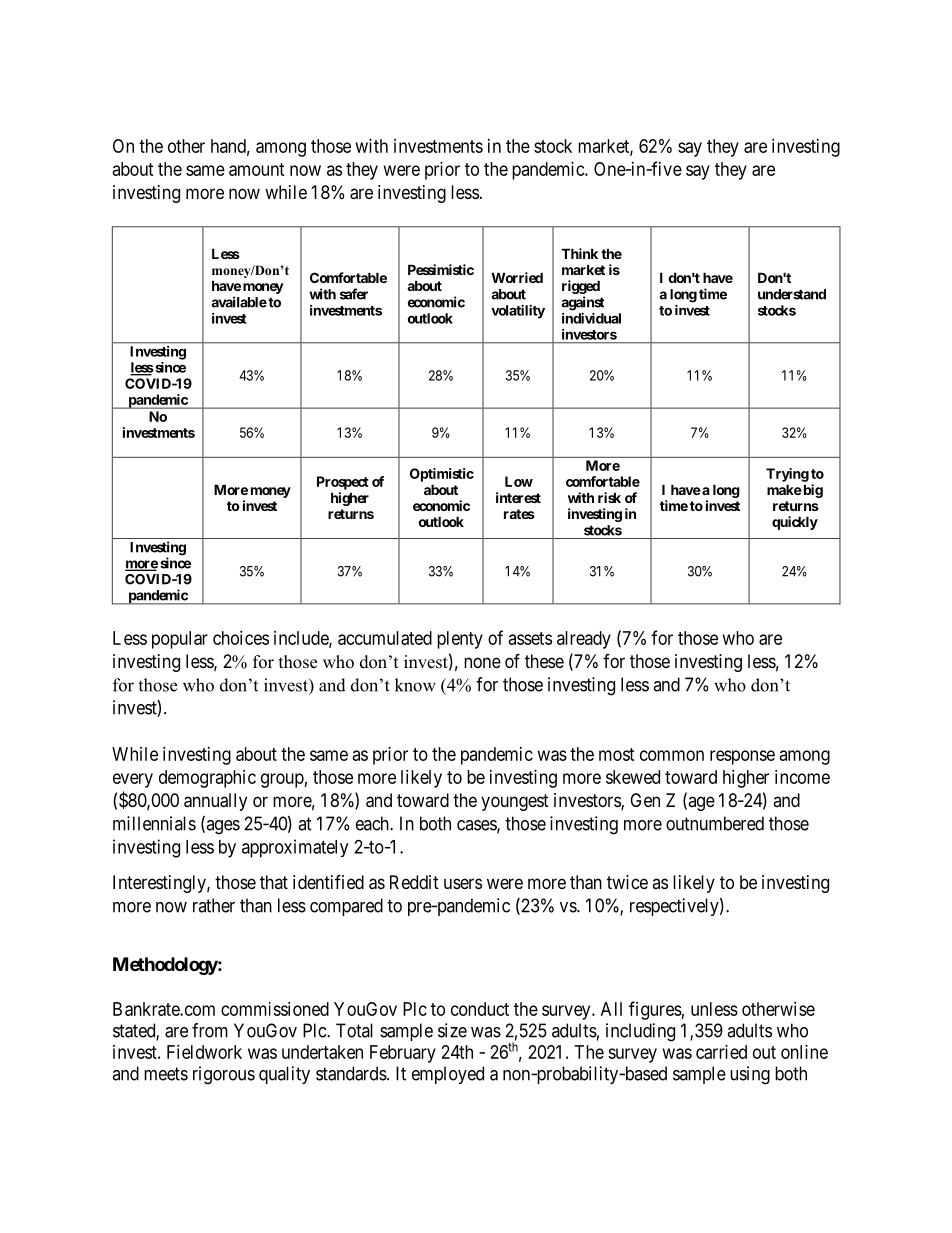 This image has width=952, height=1233. I want to click on Optimistic, so click(442, 475).
